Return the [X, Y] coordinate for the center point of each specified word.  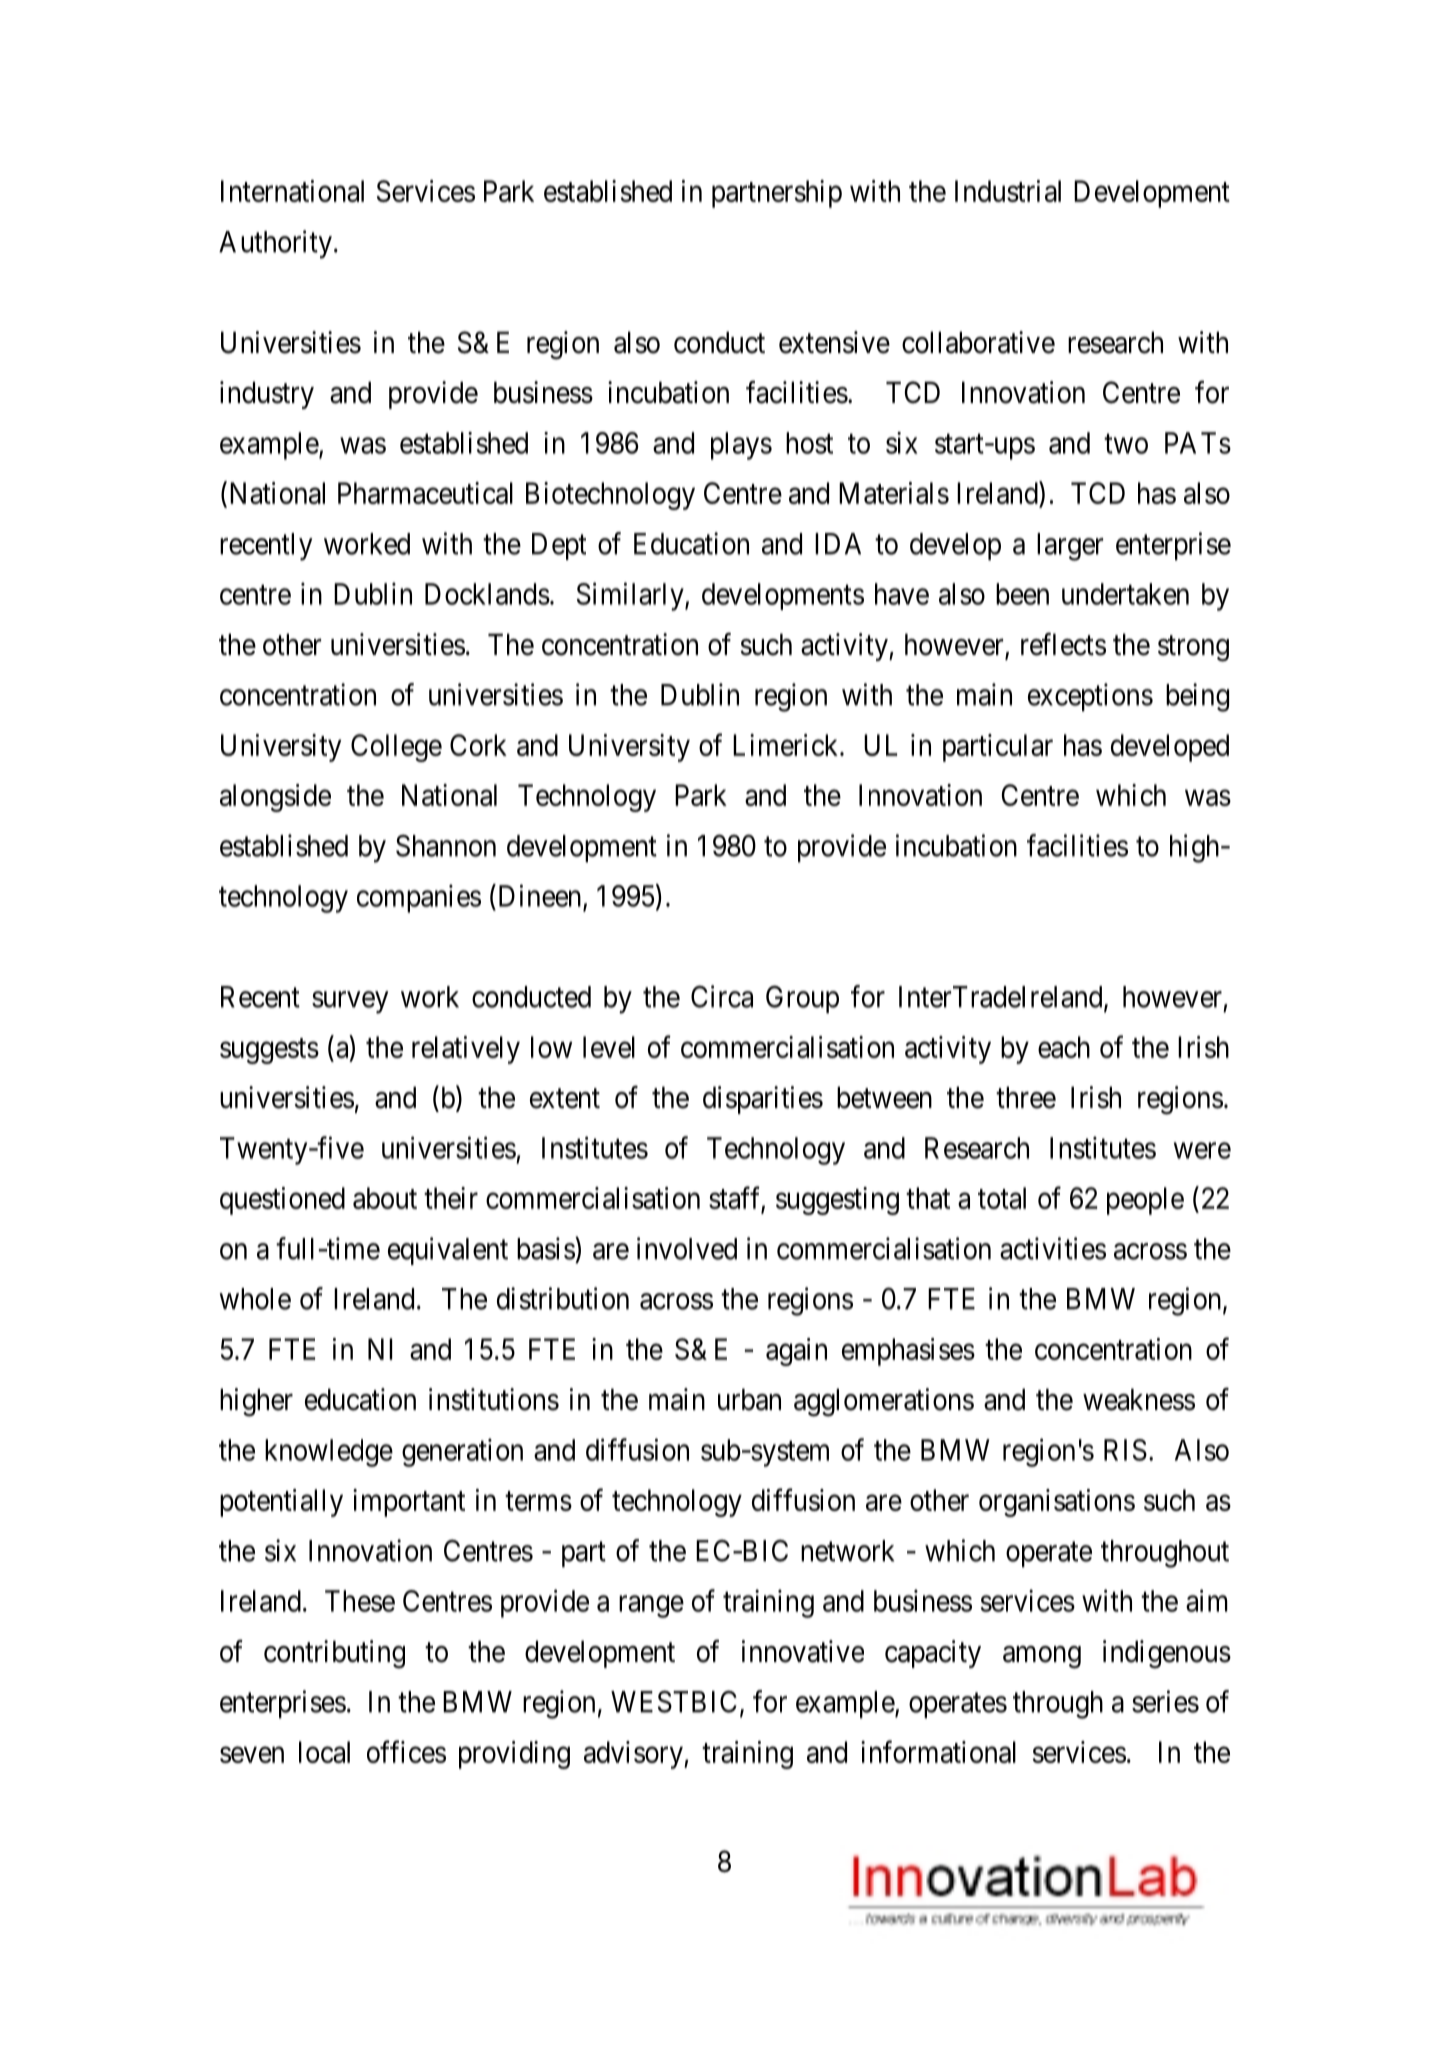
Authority [275, 244]
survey [350, 1002]
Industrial [1008, 191]
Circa [722, 996]
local [324, 1752]
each [1064, 1047]
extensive [834, 342]
